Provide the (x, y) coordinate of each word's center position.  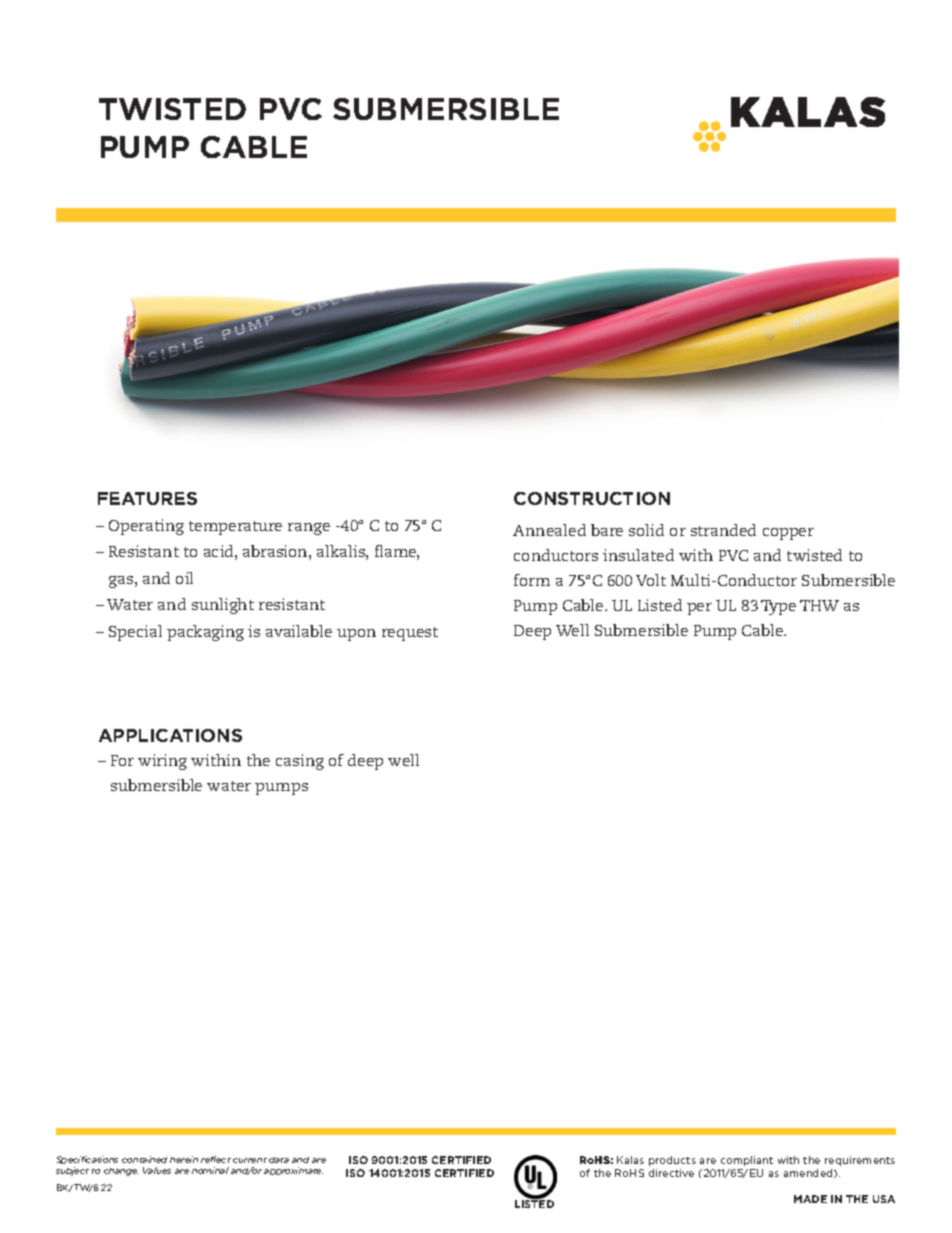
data (279, 1160)
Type (778, 607)
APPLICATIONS (170, 735)
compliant (747, 1161)
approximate (293, 1171)
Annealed (549, 530)
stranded (723, 530)
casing (300, 762)
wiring (162, 762)
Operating (146, 527)
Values (157, 1170)
